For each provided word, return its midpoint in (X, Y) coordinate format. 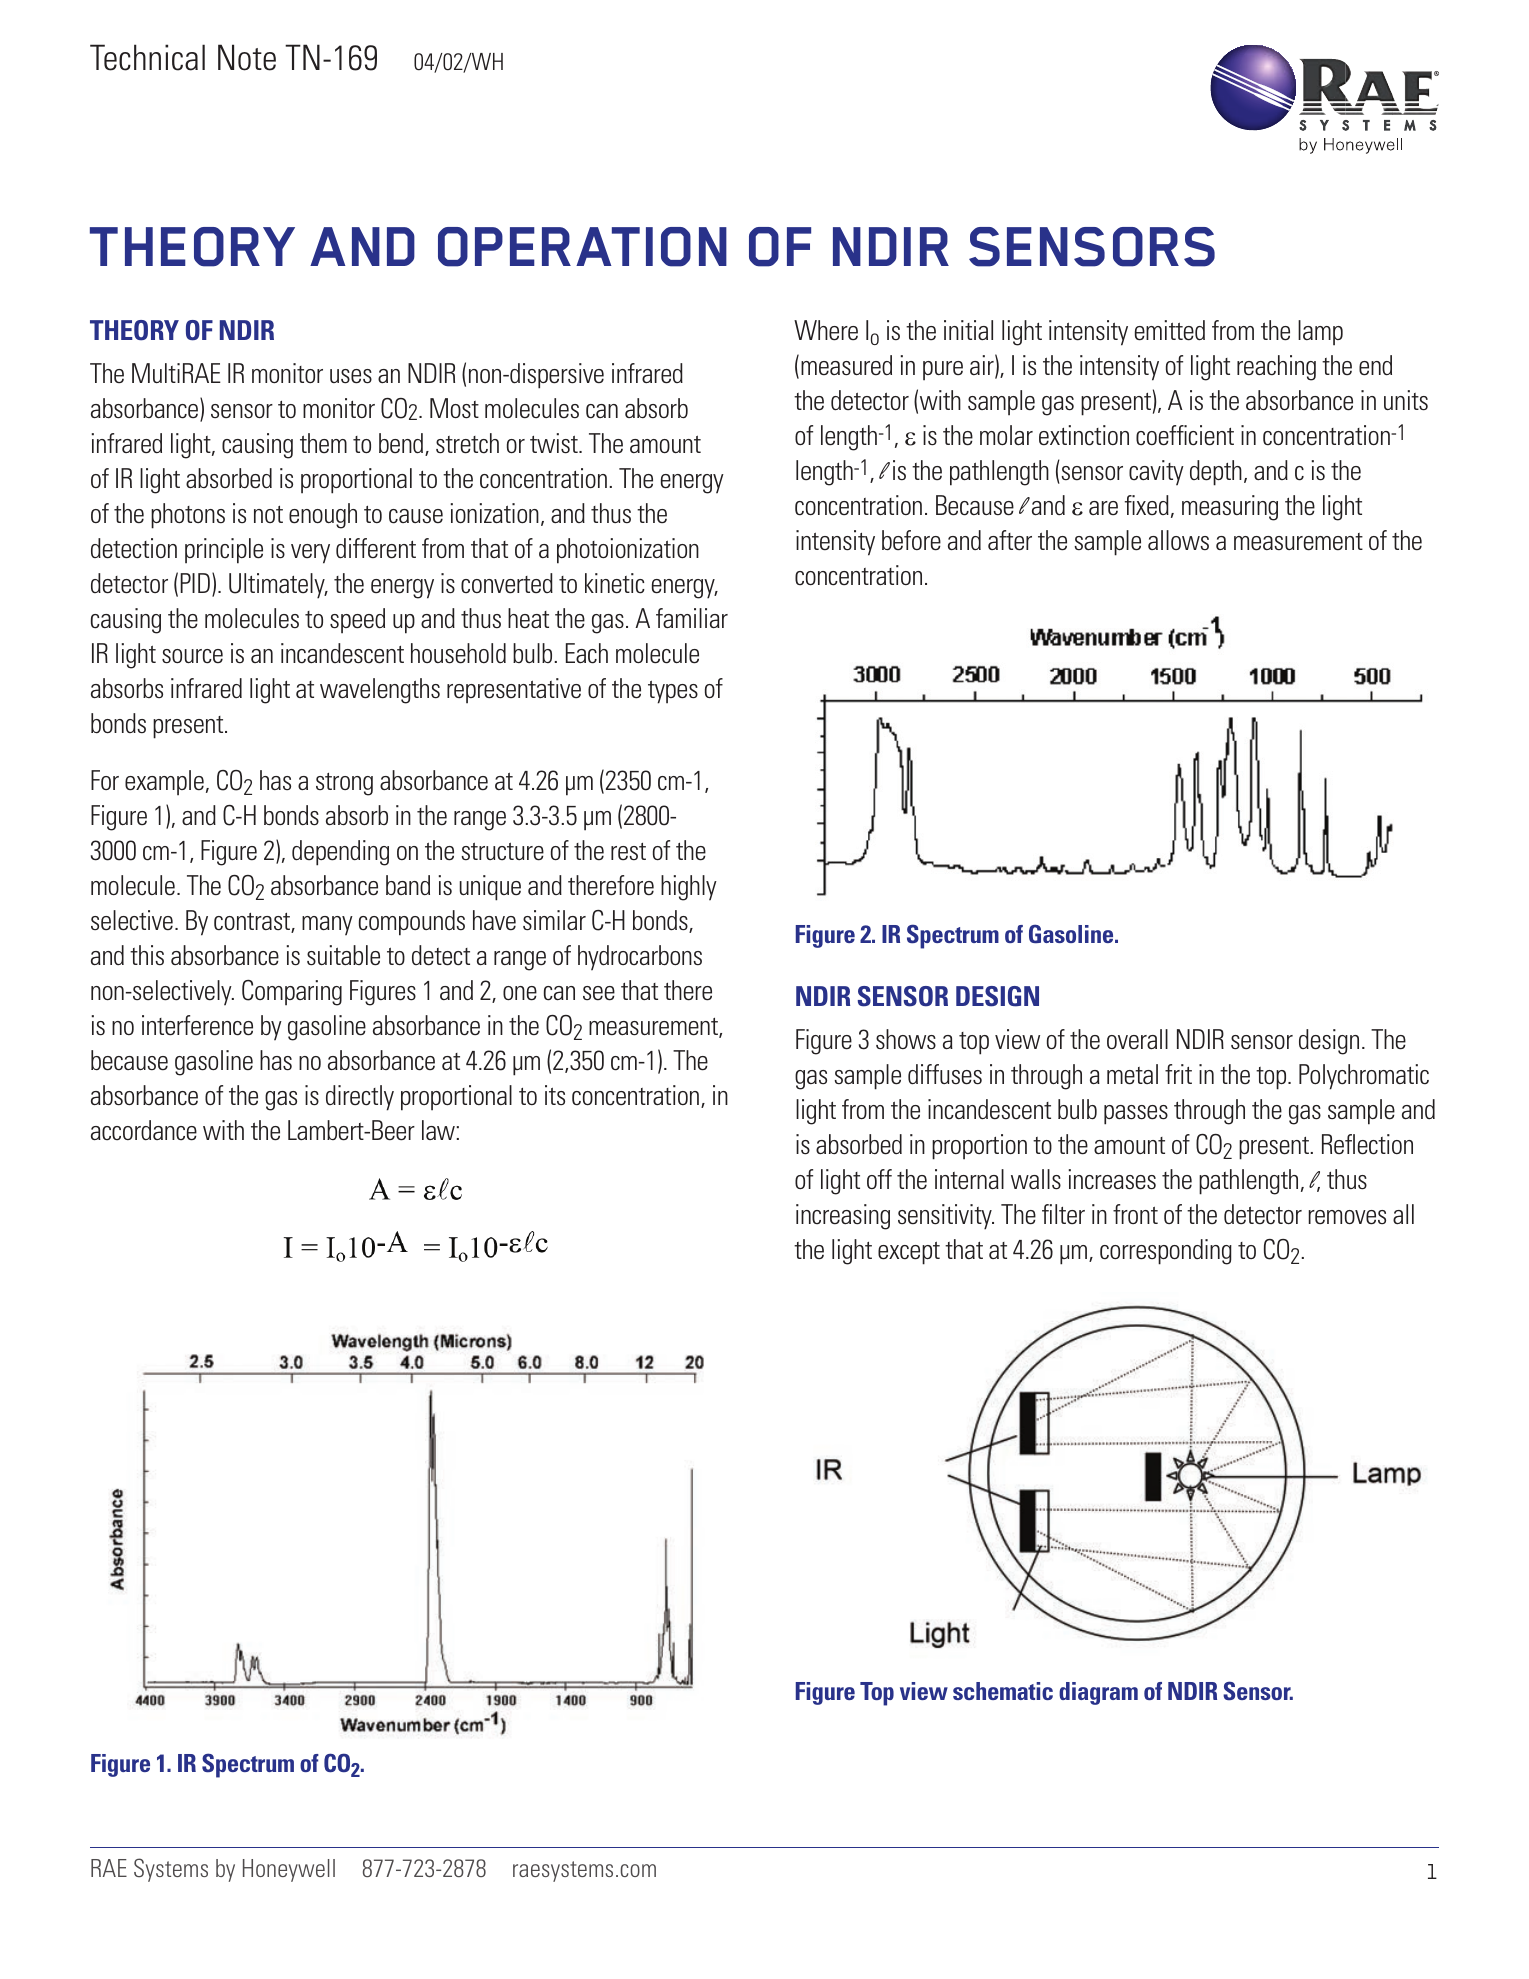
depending (340, 853)
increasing (843, 1217)
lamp (1320, 333)
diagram (1098, 1693)
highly (689, 888)
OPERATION (582, 247)
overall (1137, 1039)
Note (247, 57)
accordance (144, 1130)
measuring (1230, 508)
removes (1347, 1217)
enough (323, 516)
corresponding (1166, 1252)
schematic (1003, 1691)
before (911, 540)
